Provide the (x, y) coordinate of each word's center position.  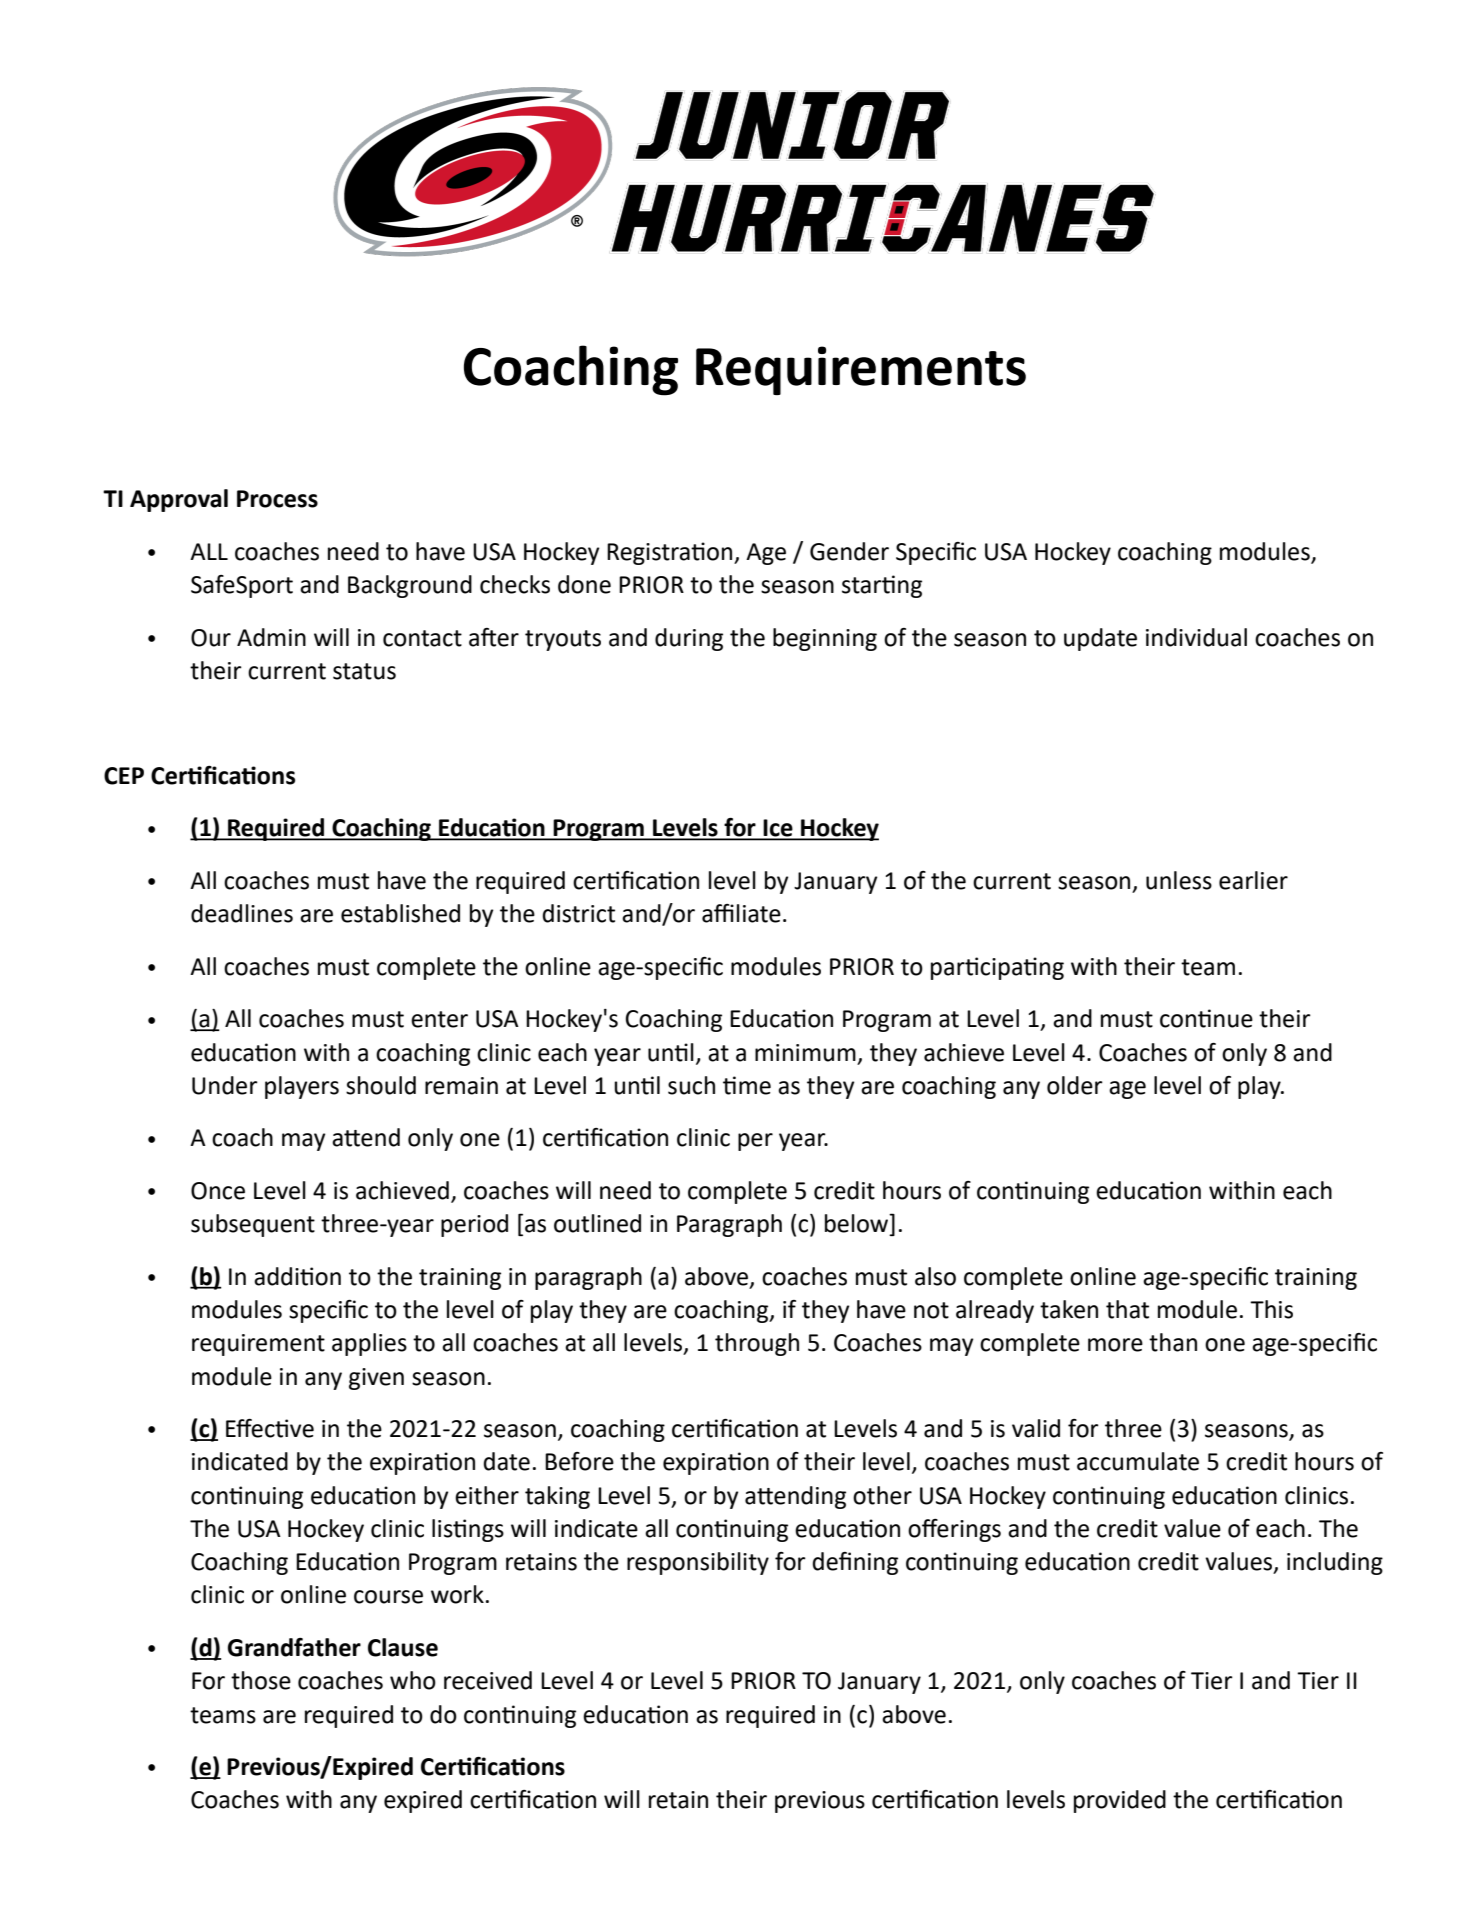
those (261, 1680)
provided (1120, 1801)
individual (1196, 637)
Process (277, 499)
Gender (849, 551)
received (488, 1680)
